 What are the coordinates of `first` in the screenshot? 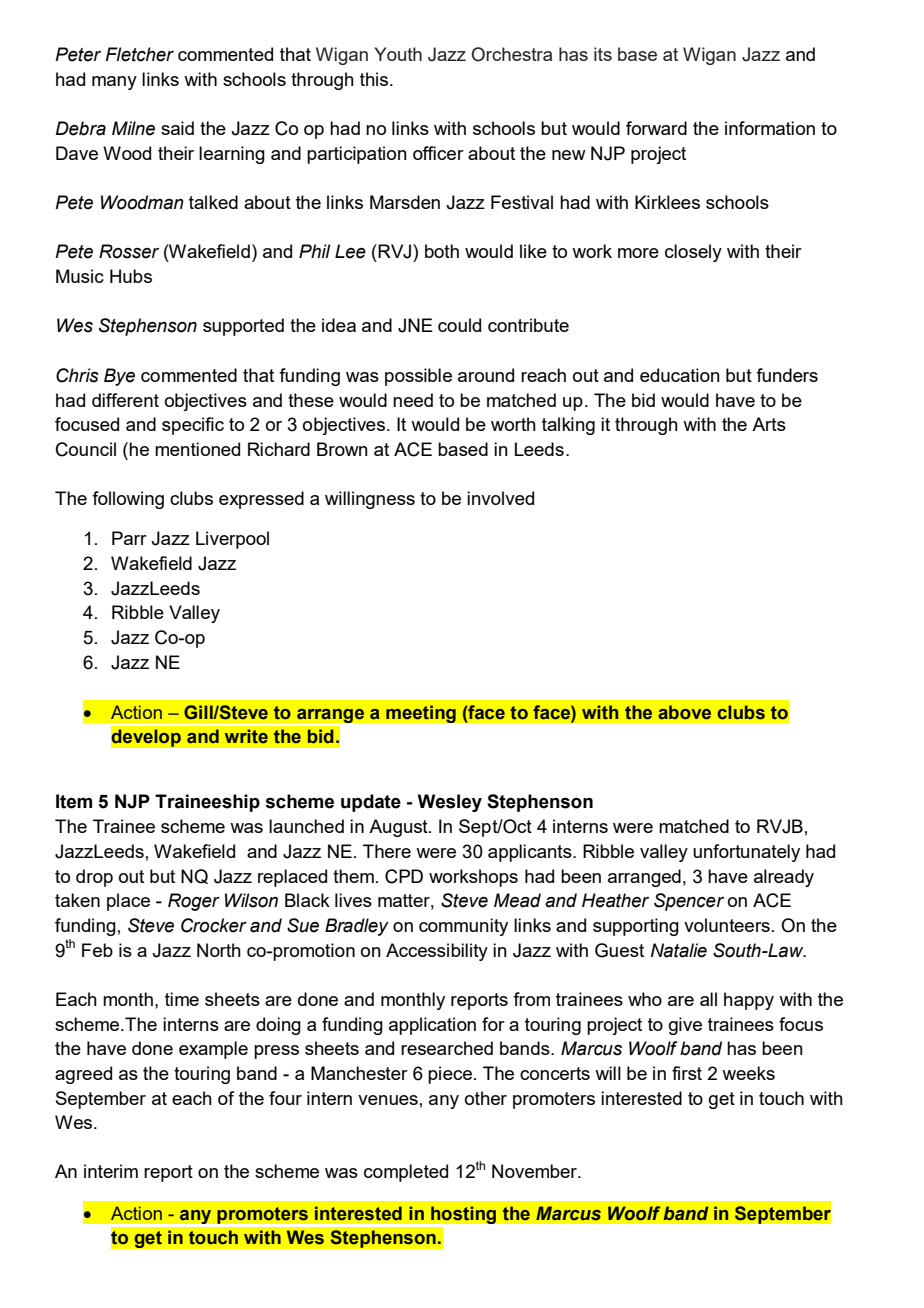 It's located at (687, 1073).
